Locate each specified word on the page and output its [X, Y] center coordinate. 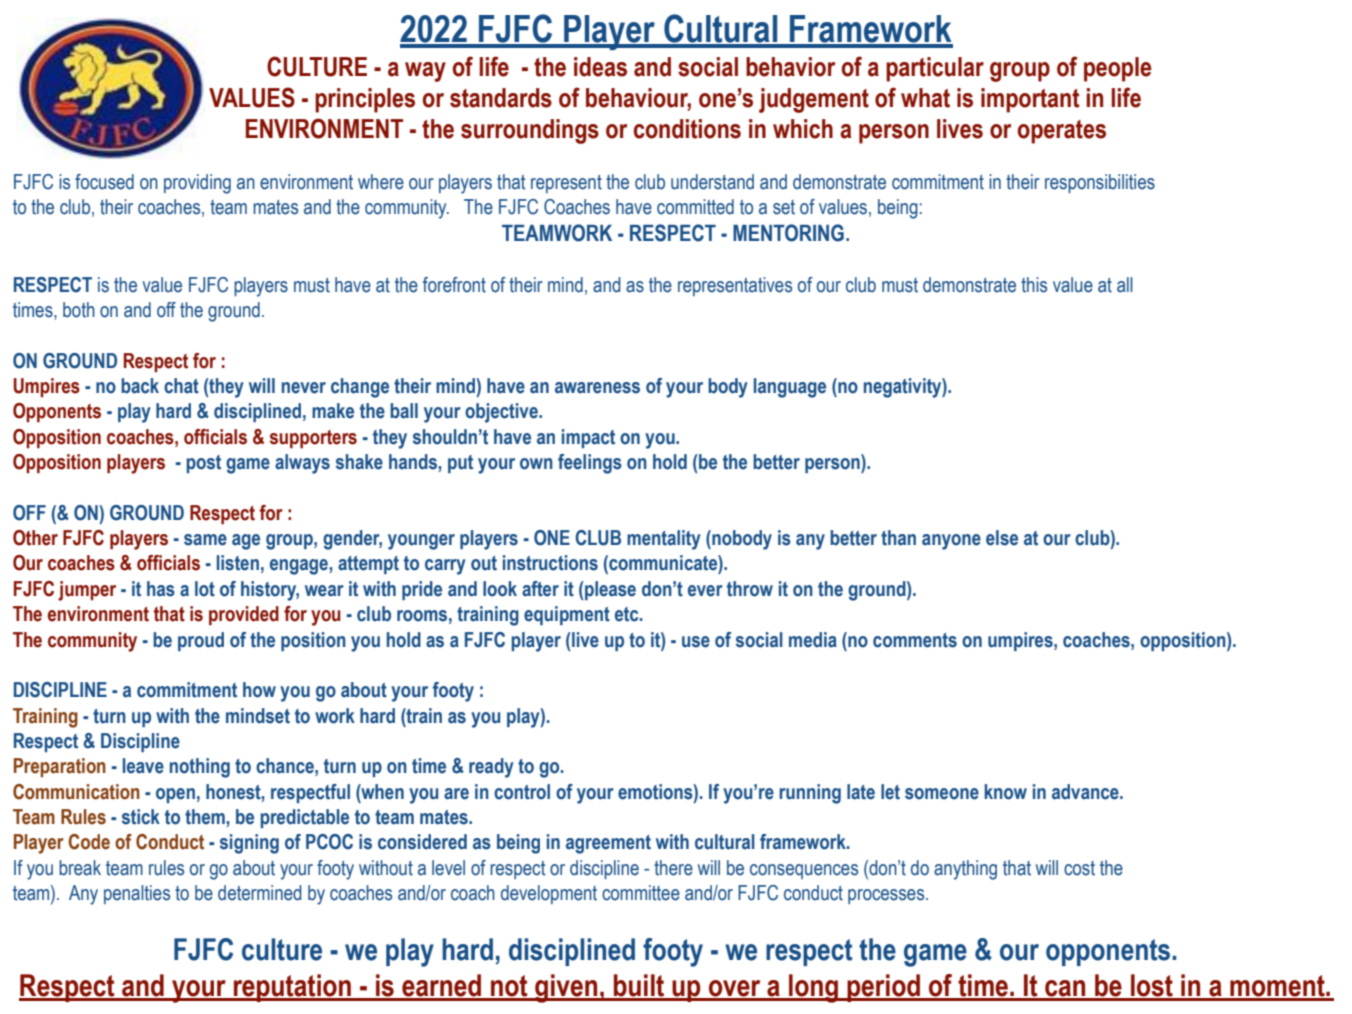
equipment [567, 615]
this [1034, 285]
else [1002, 538]
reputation [292, 988]
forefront [454, 285]
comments [915, 640]
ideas [600, 67]
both [79, 310]
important [1030, 100]
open [175, 795]
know [1005, 792]
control [522, 792]
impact [588, 438]
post [204, 464]
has [161, 589]
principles [365, 100]
